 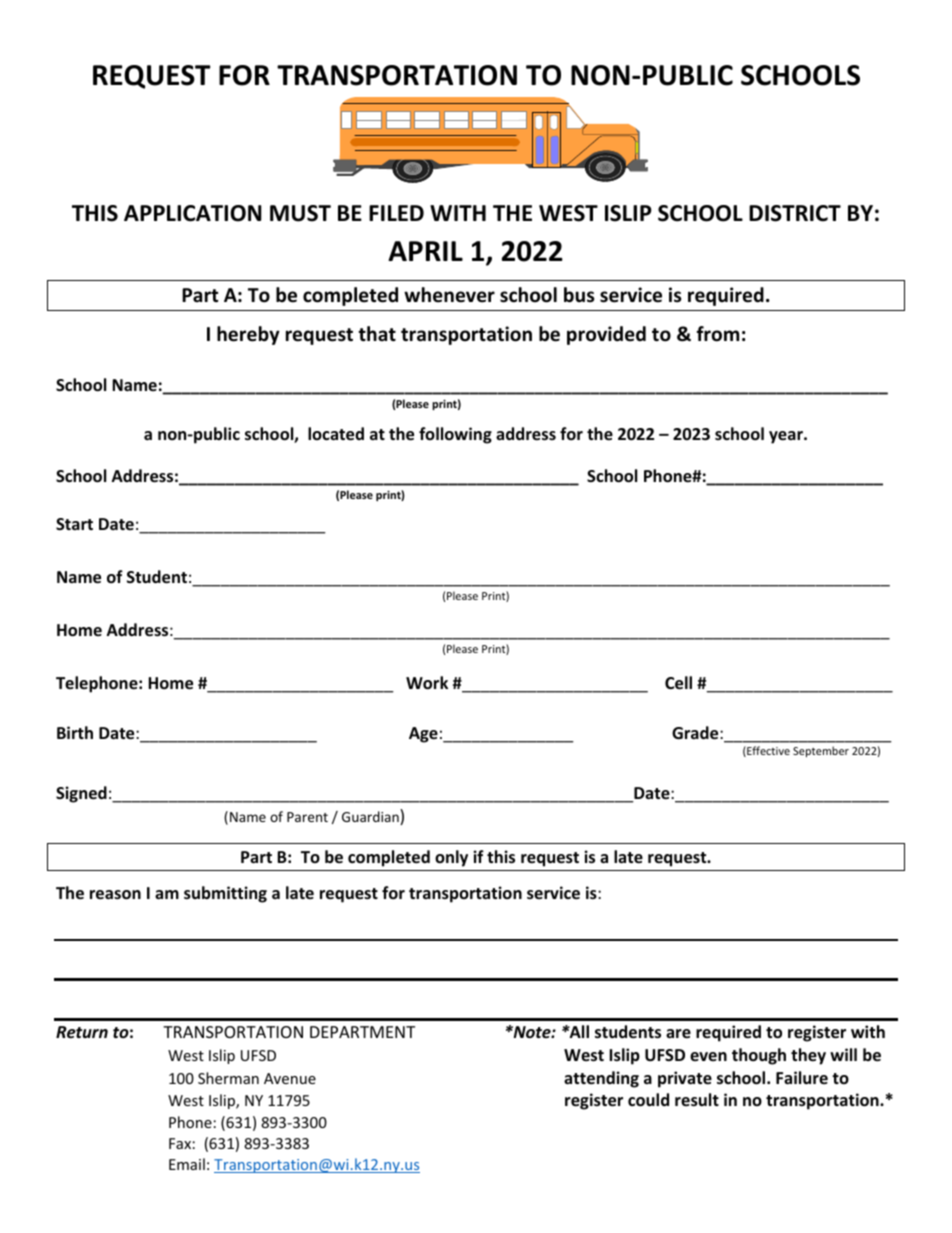 What do you see at coordinates (193, 213) in the screenshot?
I see `APPLICATION` at bounding box center [193, 213].
